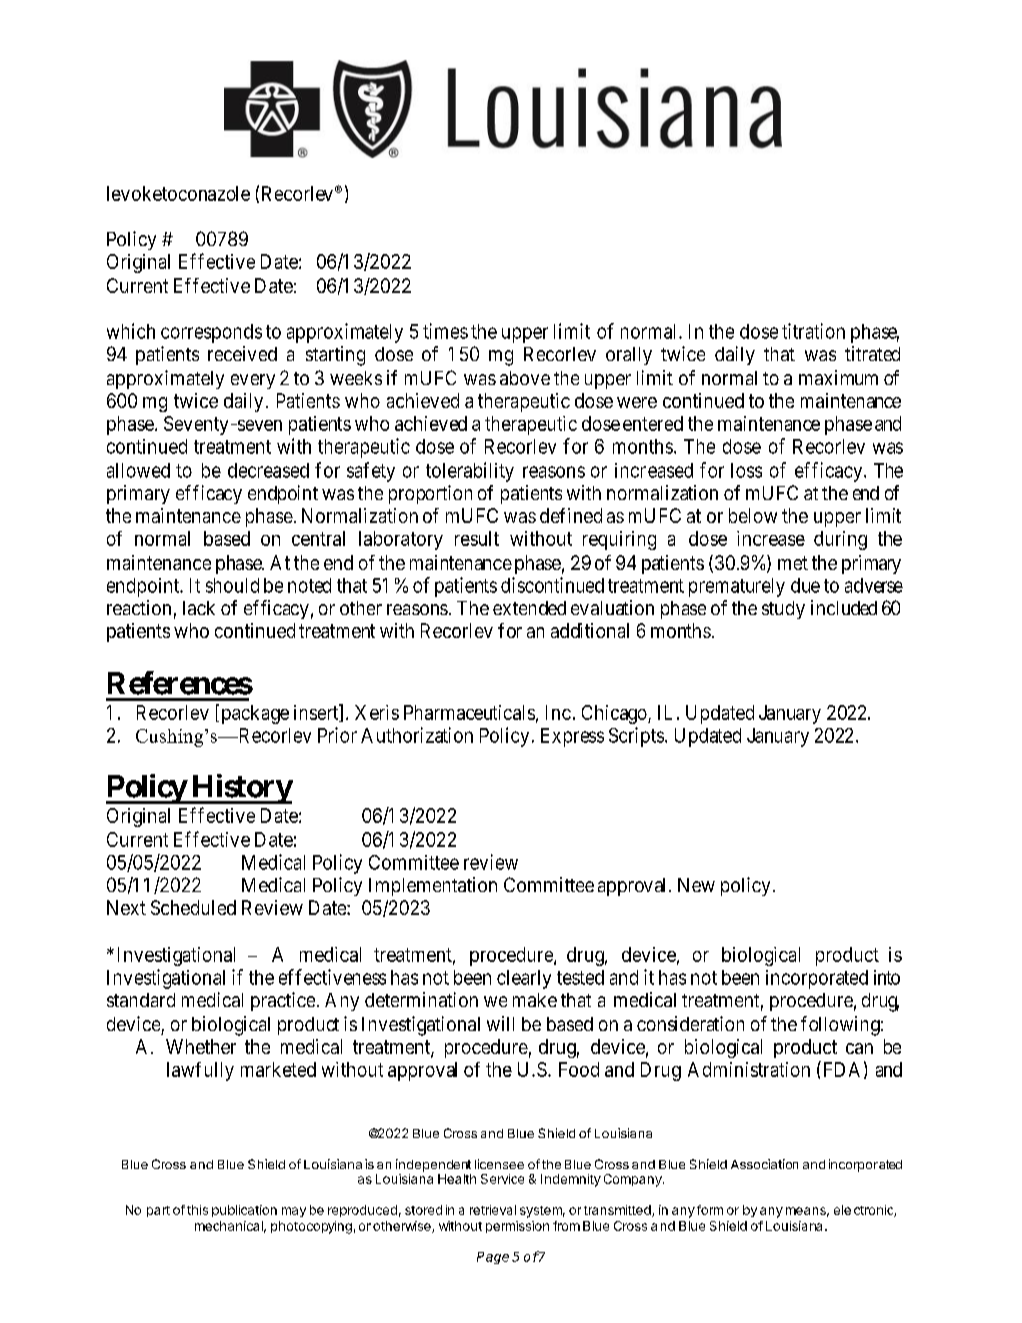 Image resolution: width=1022 pixels, height=1323 pixels. What do you see at coordinates (241, 789) in the screenshot?
I see `History` at bounding box center [241, 789].
